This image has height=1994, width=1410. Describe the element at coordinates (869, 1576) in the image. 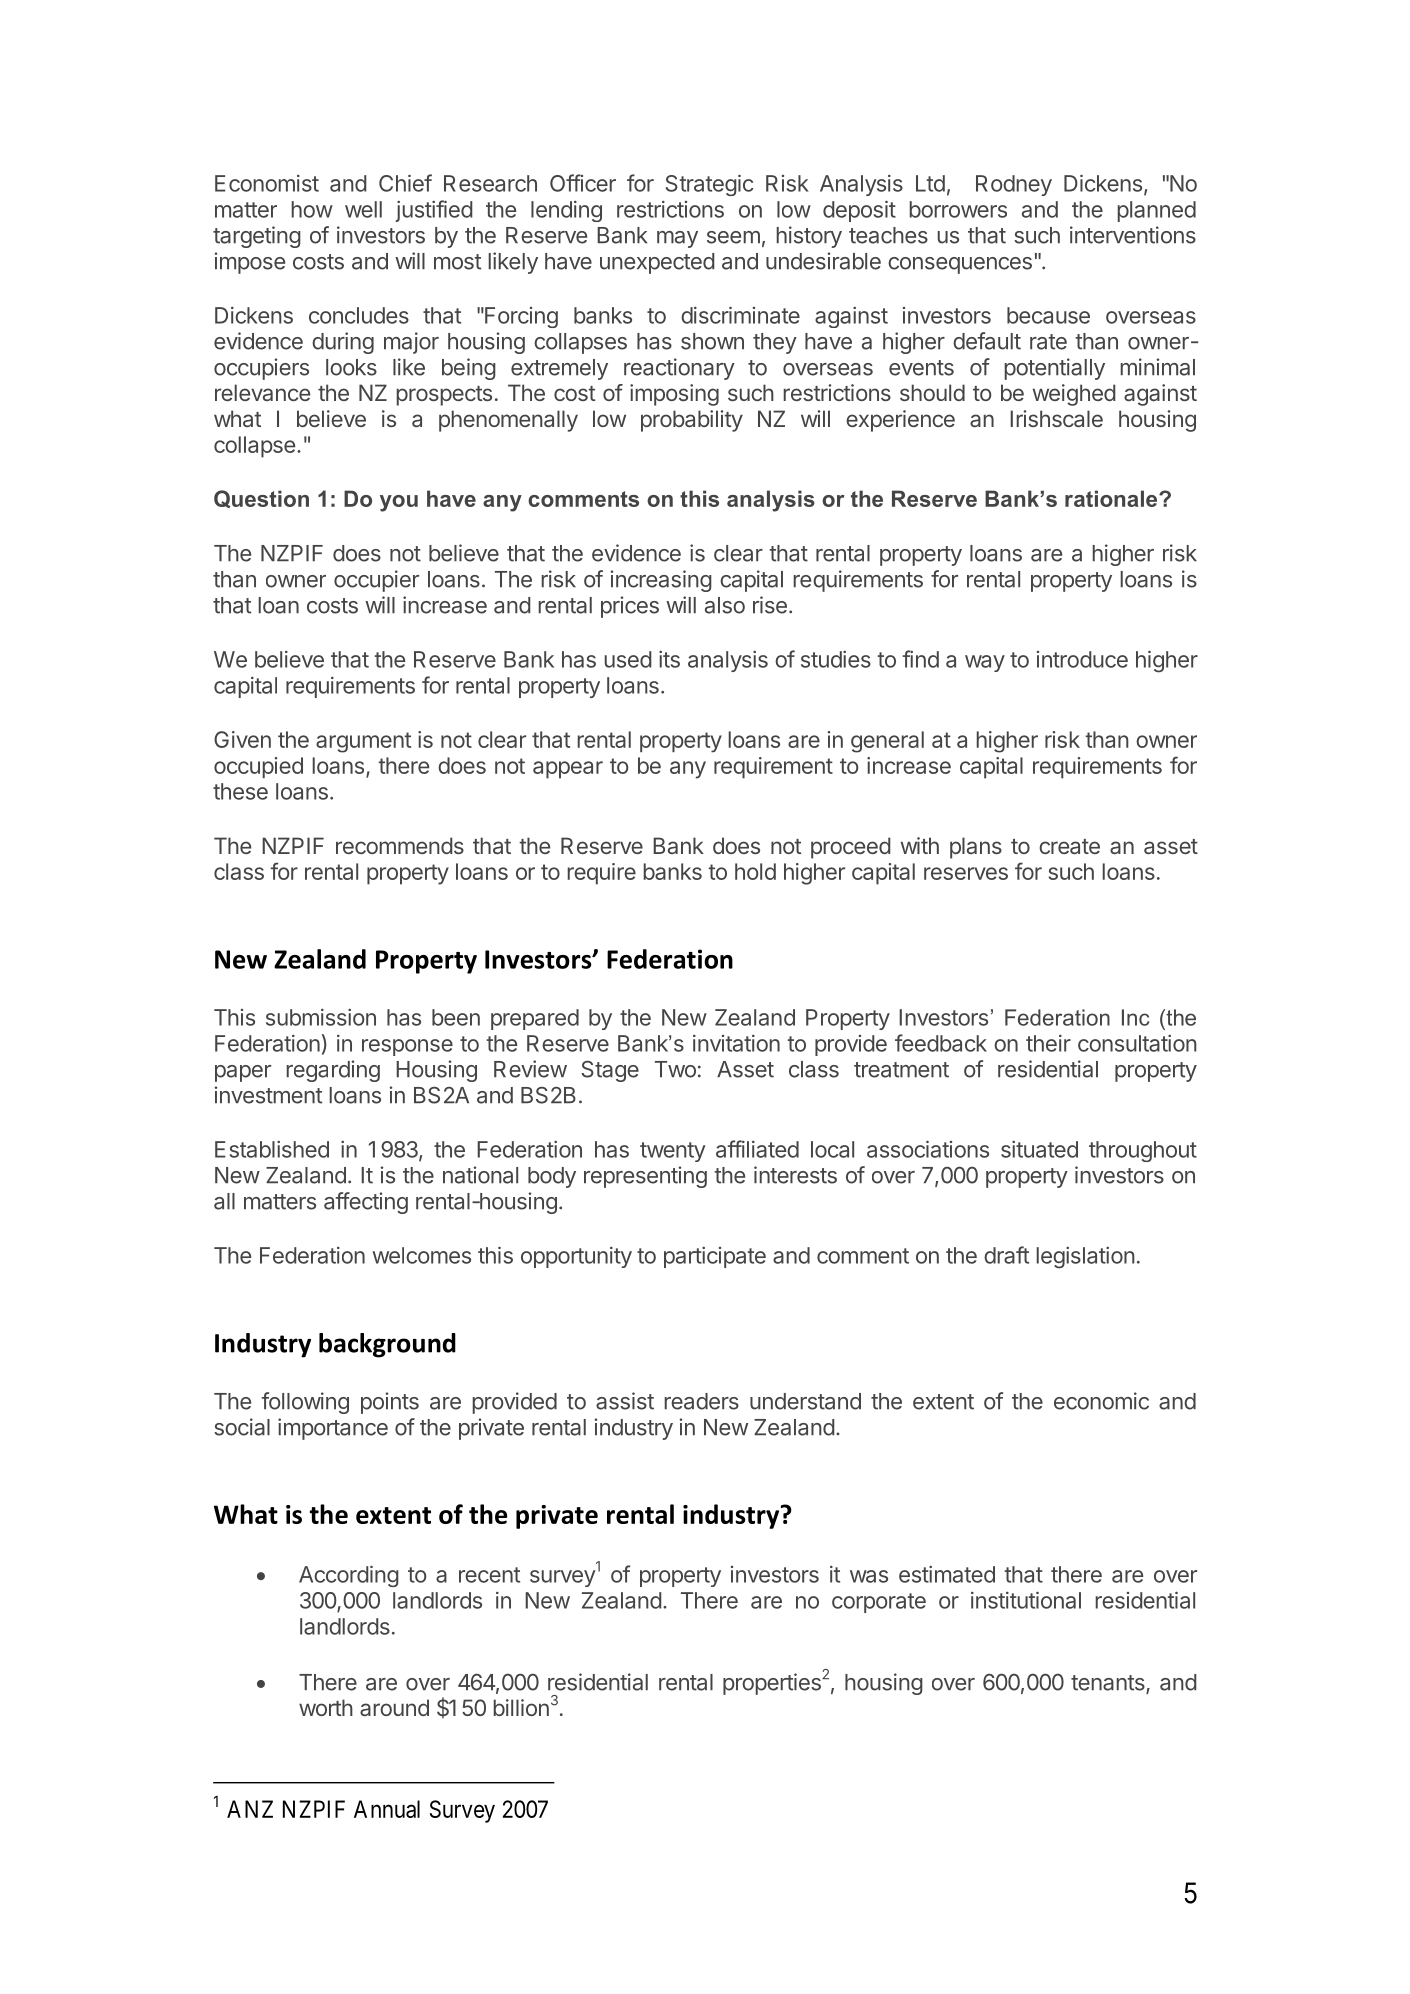

I see `was` at that location.
